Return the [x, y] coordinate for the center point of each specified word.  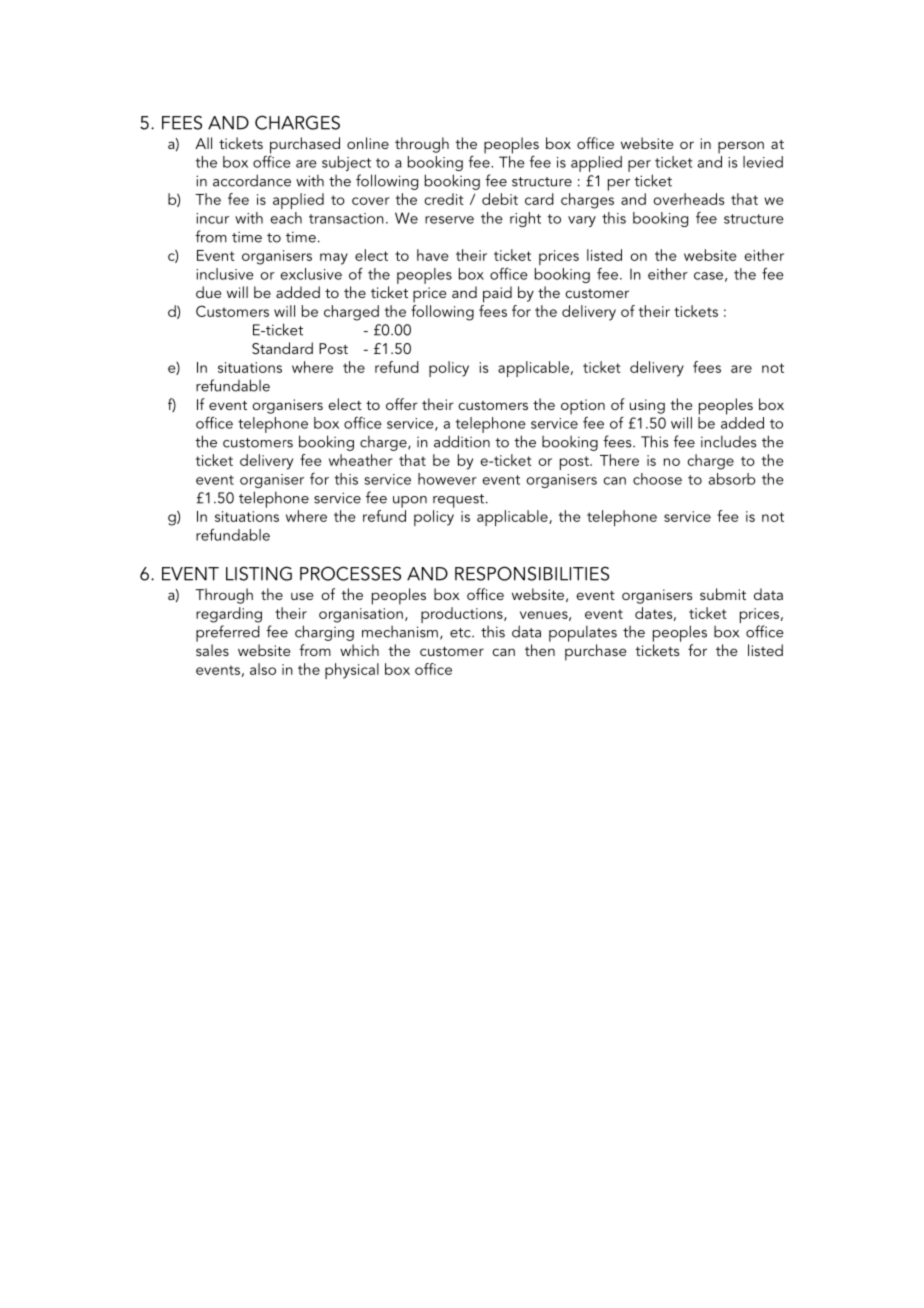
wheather [361, 460]
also [263, 669]
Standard [282, 348]
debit [500, 199]
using [647, 406]
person [741, 147]
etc [461, 633]
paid [497, 294]
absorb [732, 479]
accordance [252, 180]
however [447, 479]
